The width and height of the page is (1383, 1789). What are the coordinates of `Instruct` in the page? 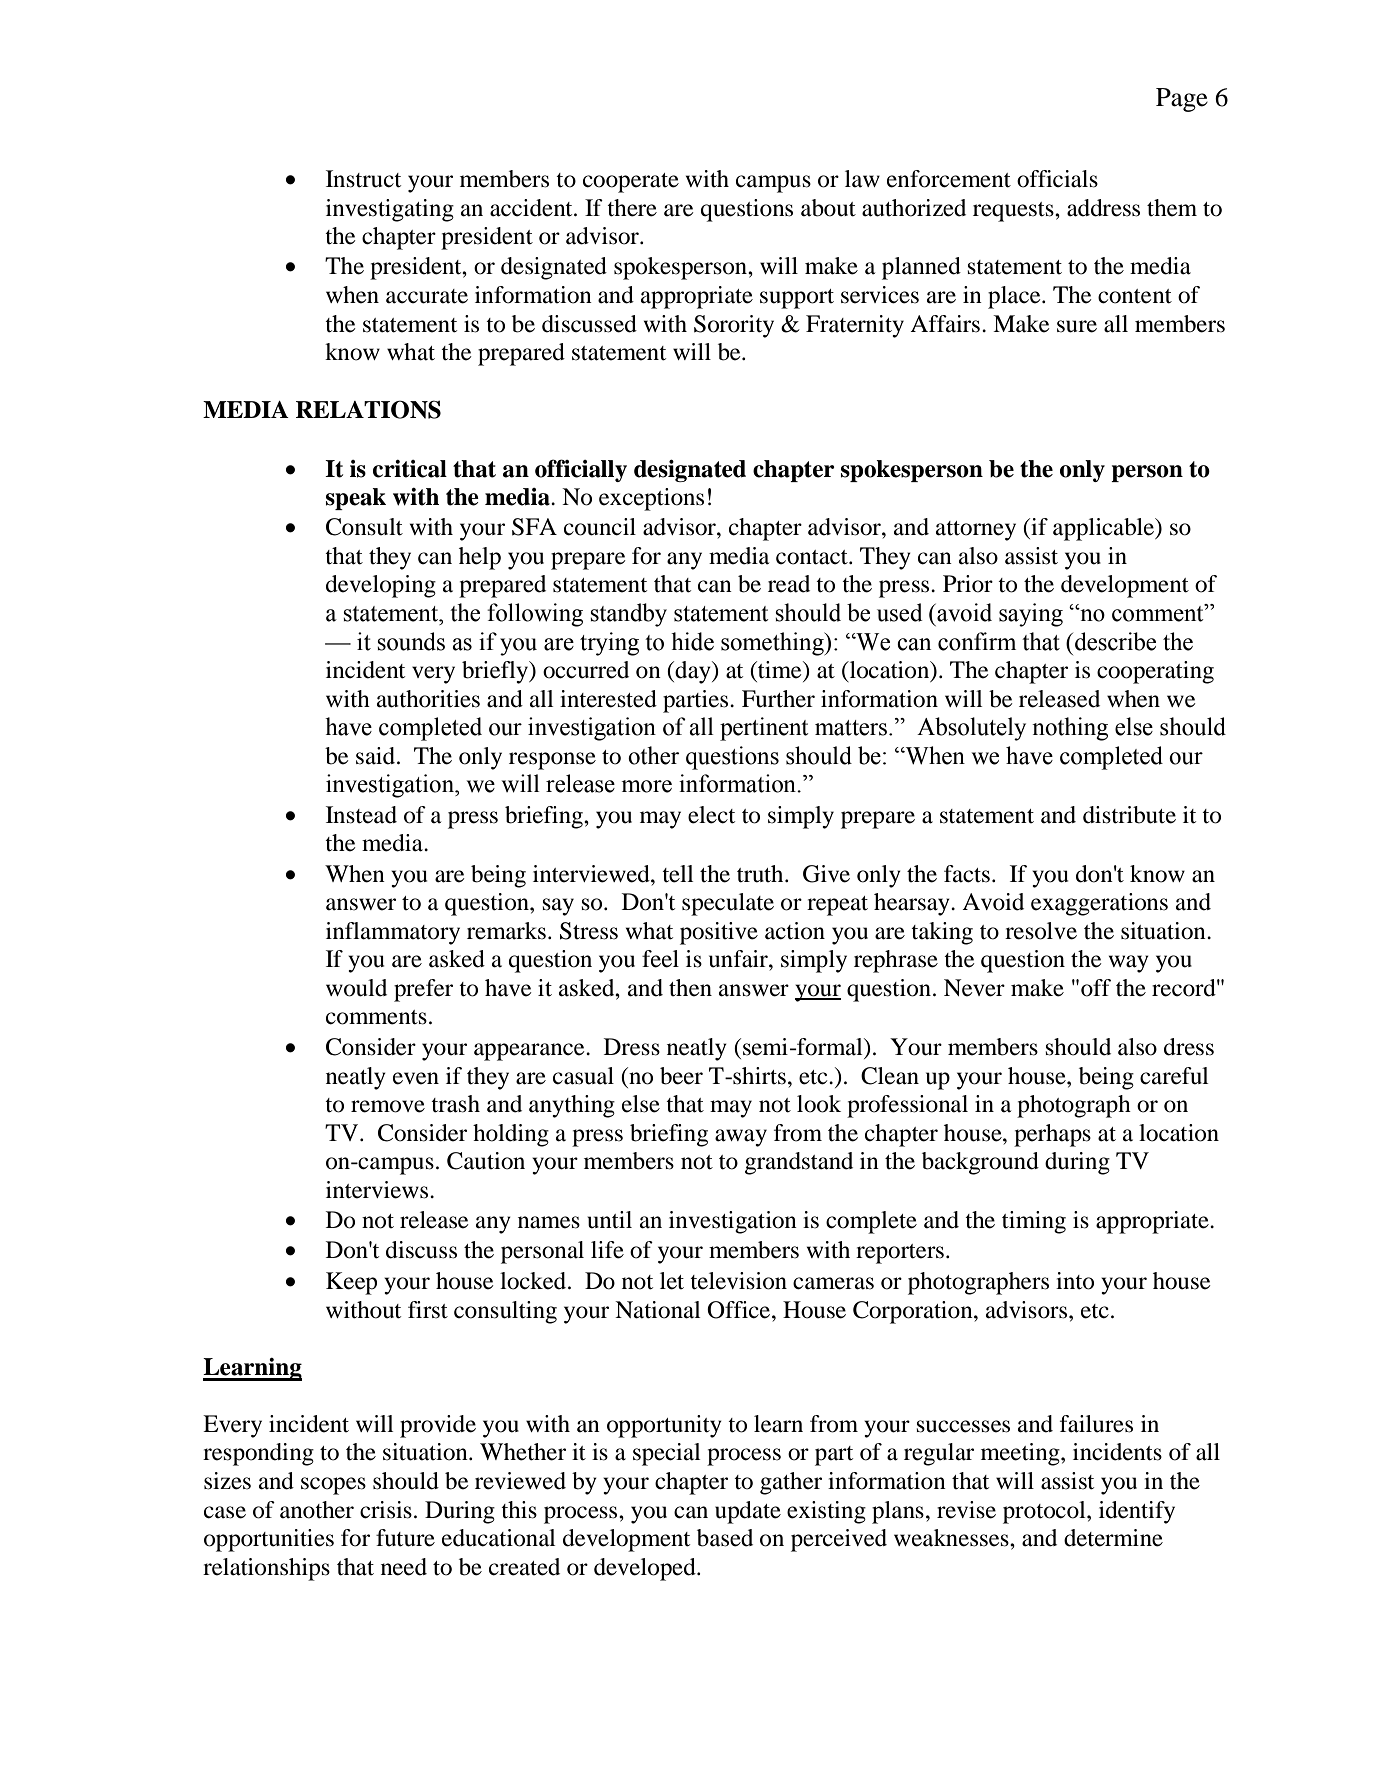 It's located at (363, 179).
